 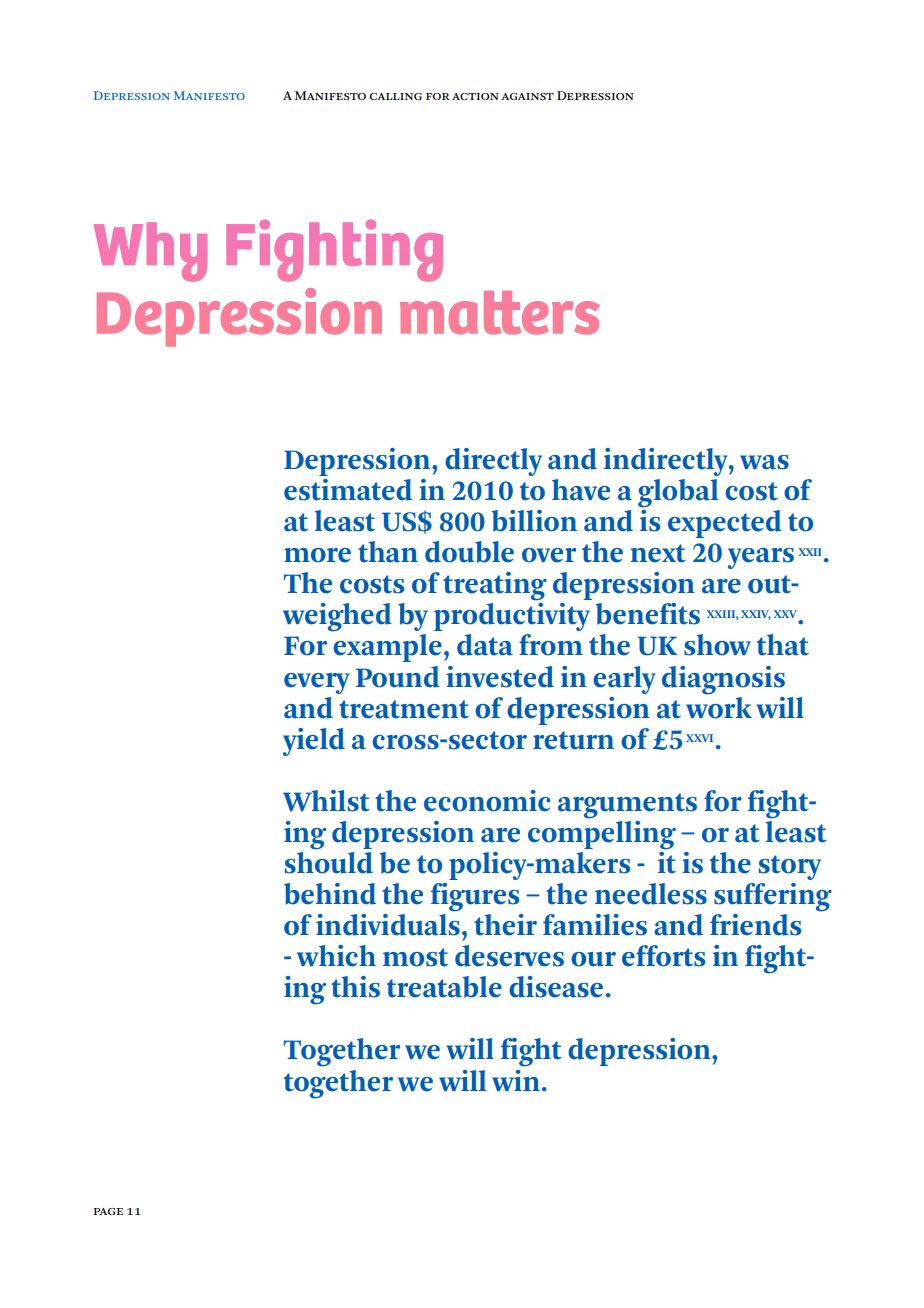 What do you see at coordinates (485, 645) in the screenshot?
I see `data` at bounding box center [485, 645].
